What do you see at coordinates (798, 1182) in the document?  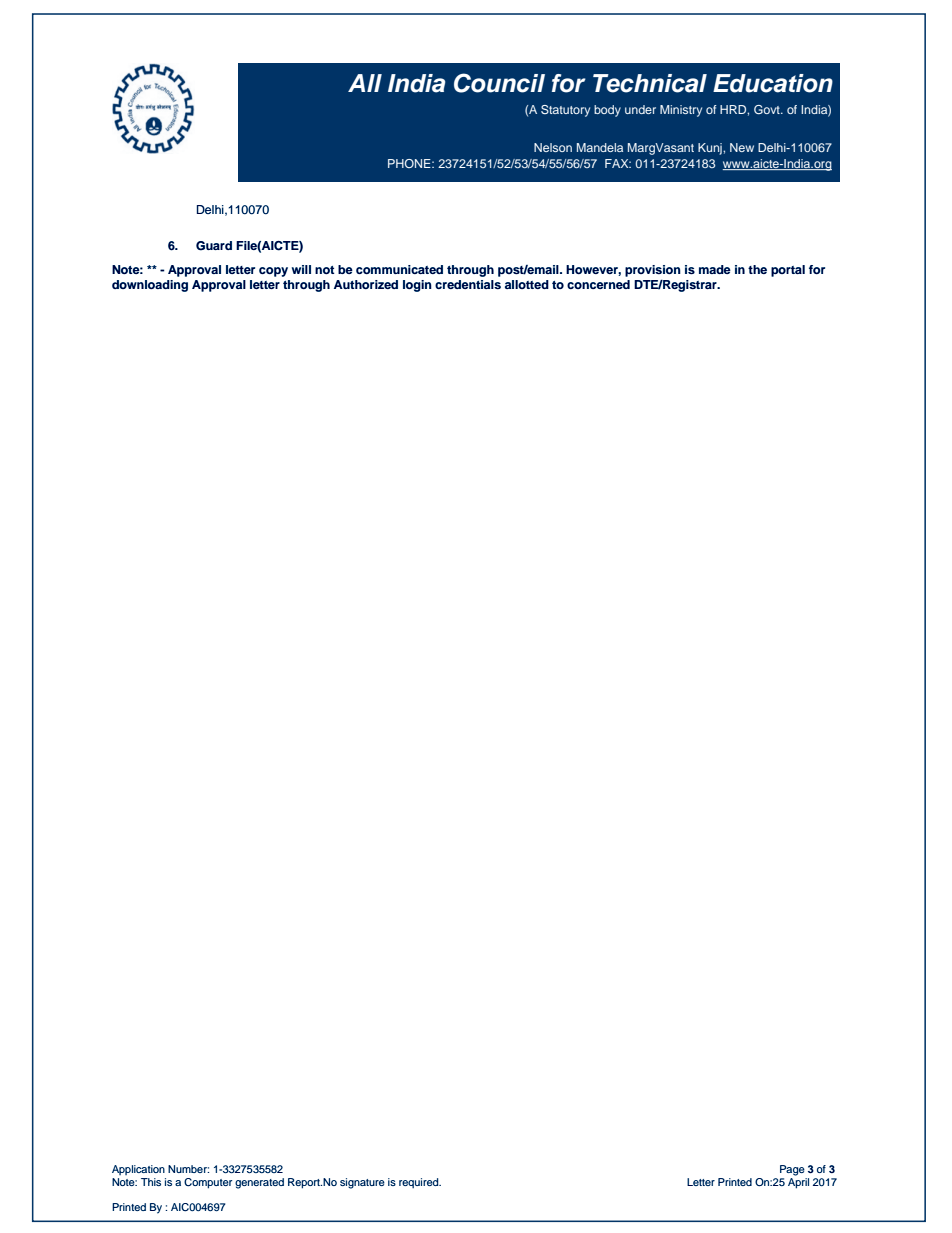 I see `April` at bounding box center [798, 1182].
